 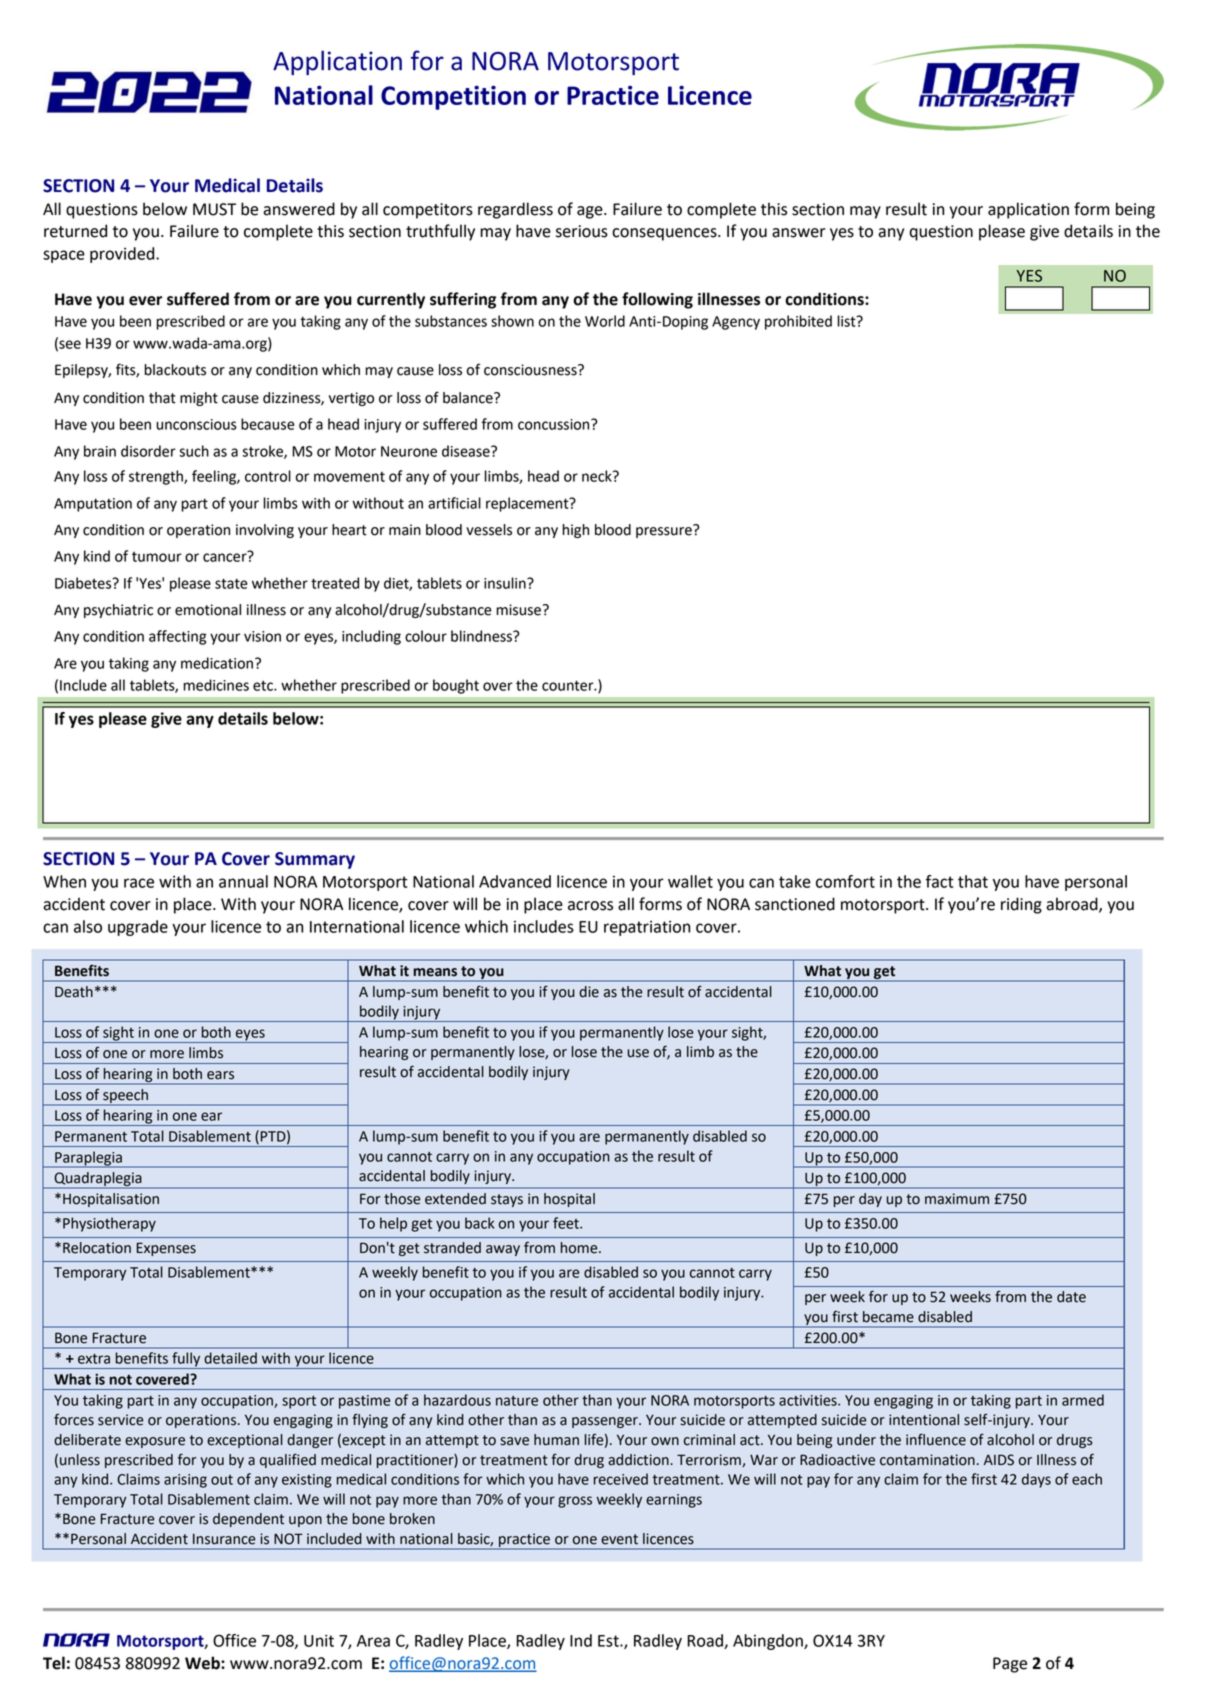 What do you see at coordinates (957, 1199) in the image?
I see `maximum` at bounding box center [957, 1199].
